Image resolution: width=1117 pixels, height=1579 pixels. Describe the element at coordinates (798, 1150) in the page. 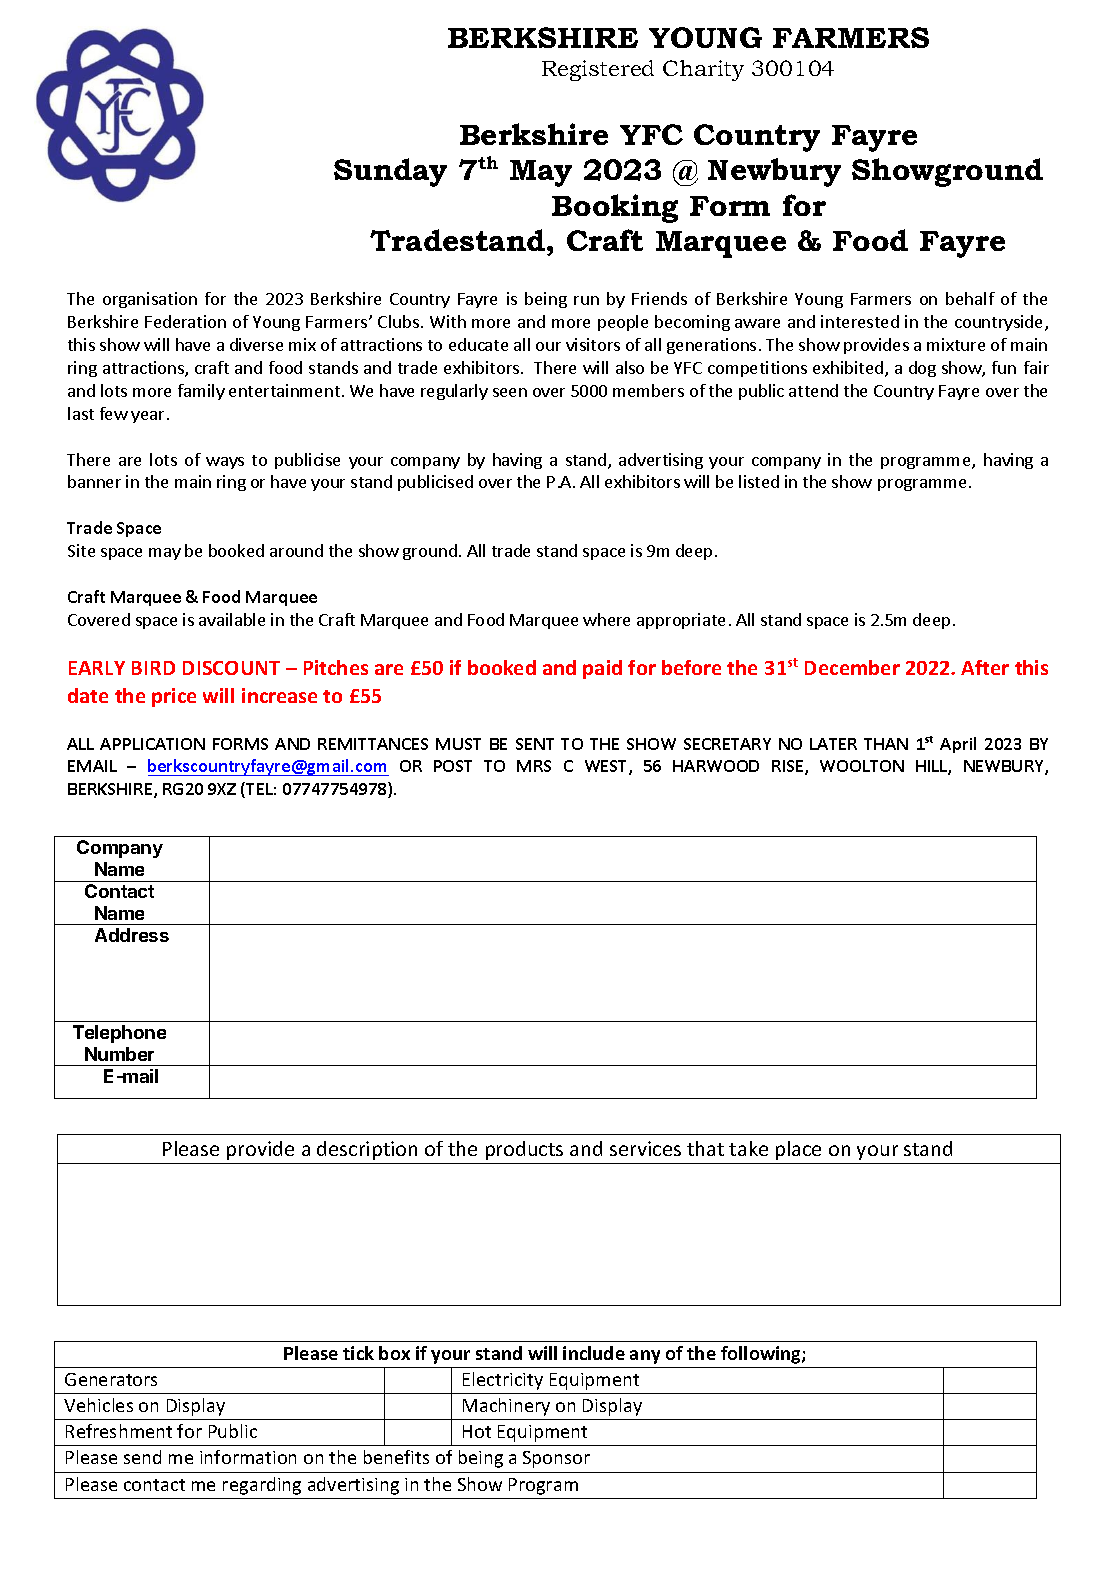

I see `place` at that location.
